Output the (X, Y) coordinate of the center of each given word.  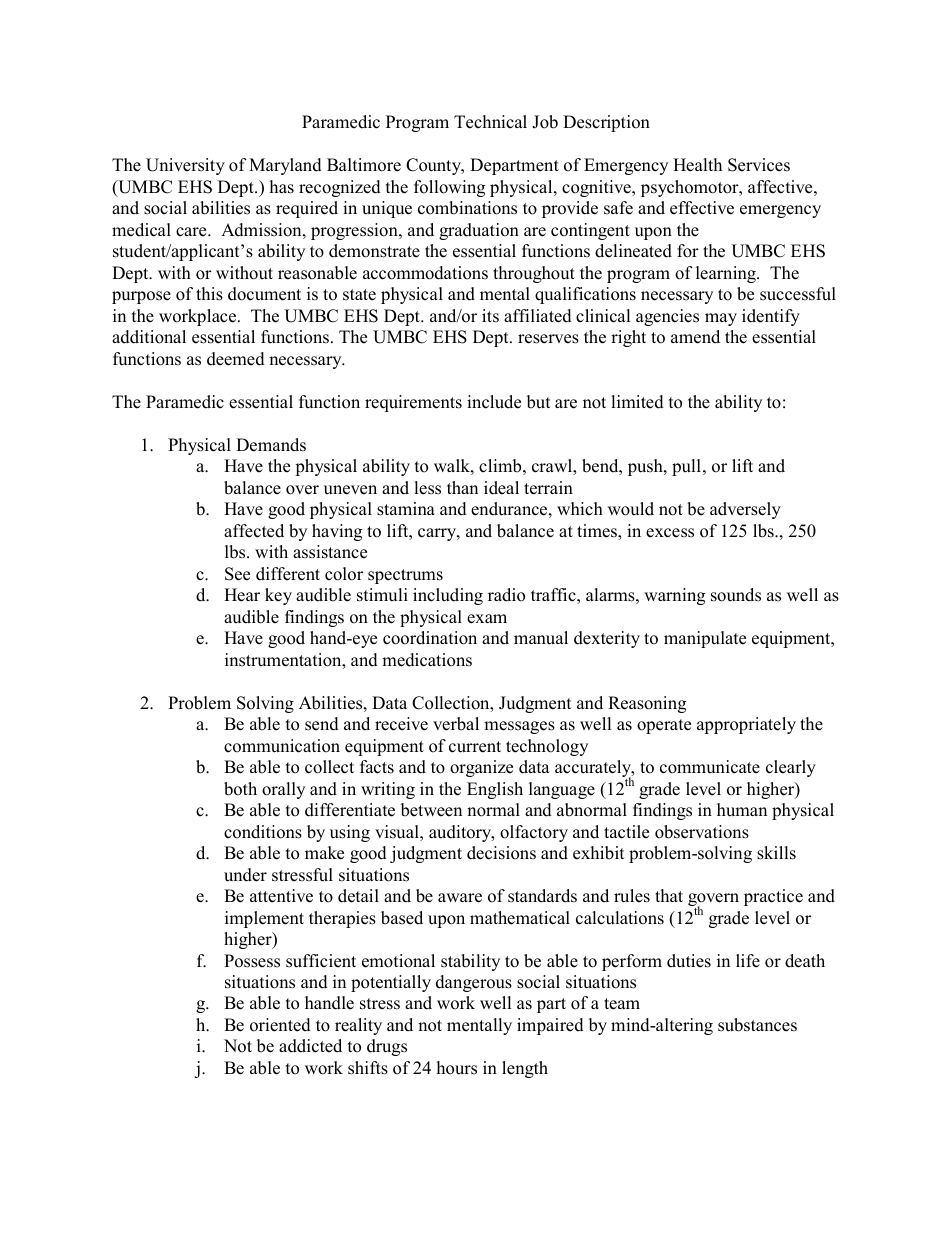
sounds (736, 595)
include (494, 402)
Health (697, 165)
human (742, 810)
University (185, 166)
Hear (242, 595)
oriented (280, 1025)
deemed (236, 359)
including (448, 596)
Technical (490, 122)
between (431, 810)
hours (457, 1068)
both (240, 789)
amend (695, 337)
